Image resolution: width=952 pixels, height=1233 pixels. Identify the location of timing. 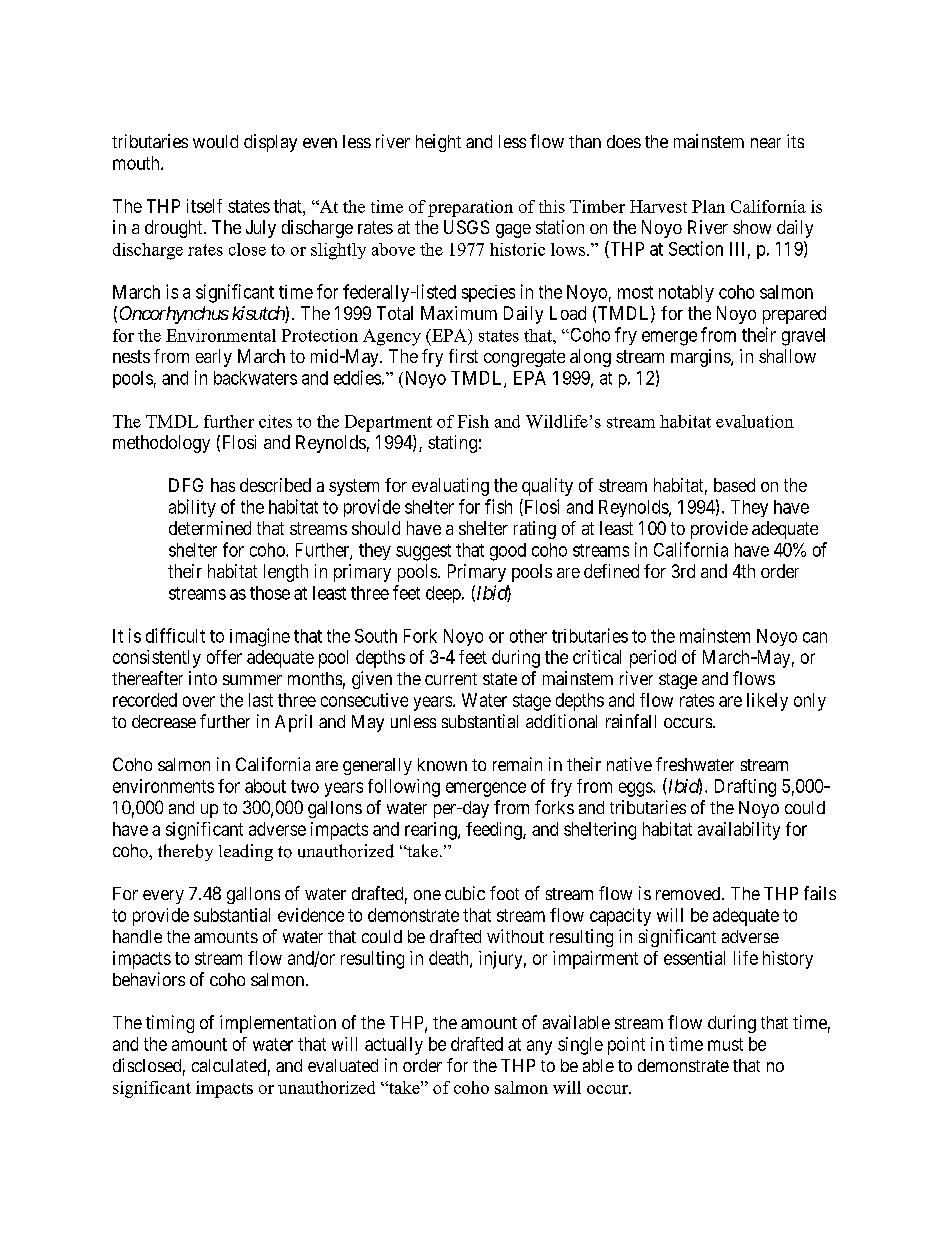
(170, 1024).
